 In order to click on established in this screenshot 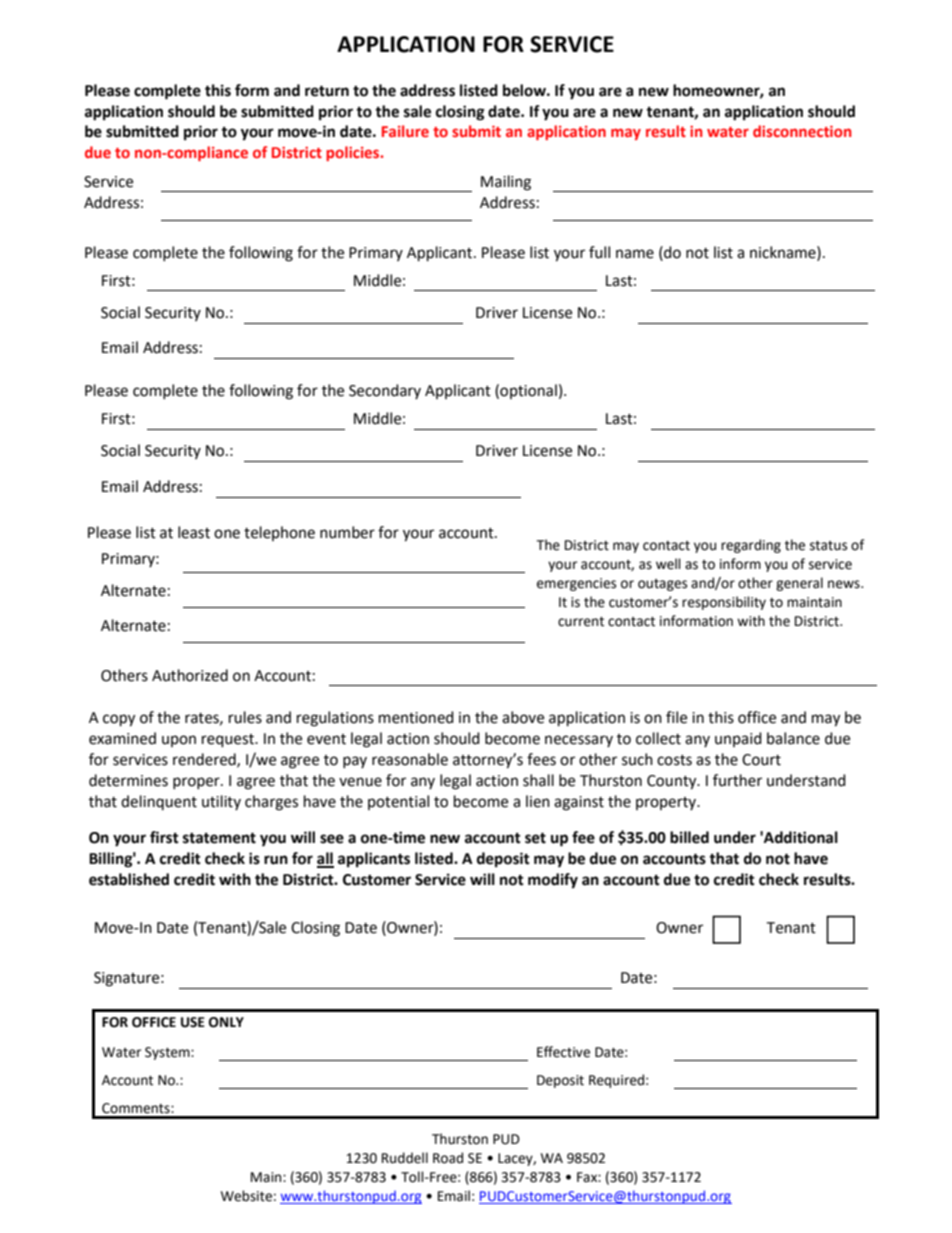, I will do `click(129, 879)`.
